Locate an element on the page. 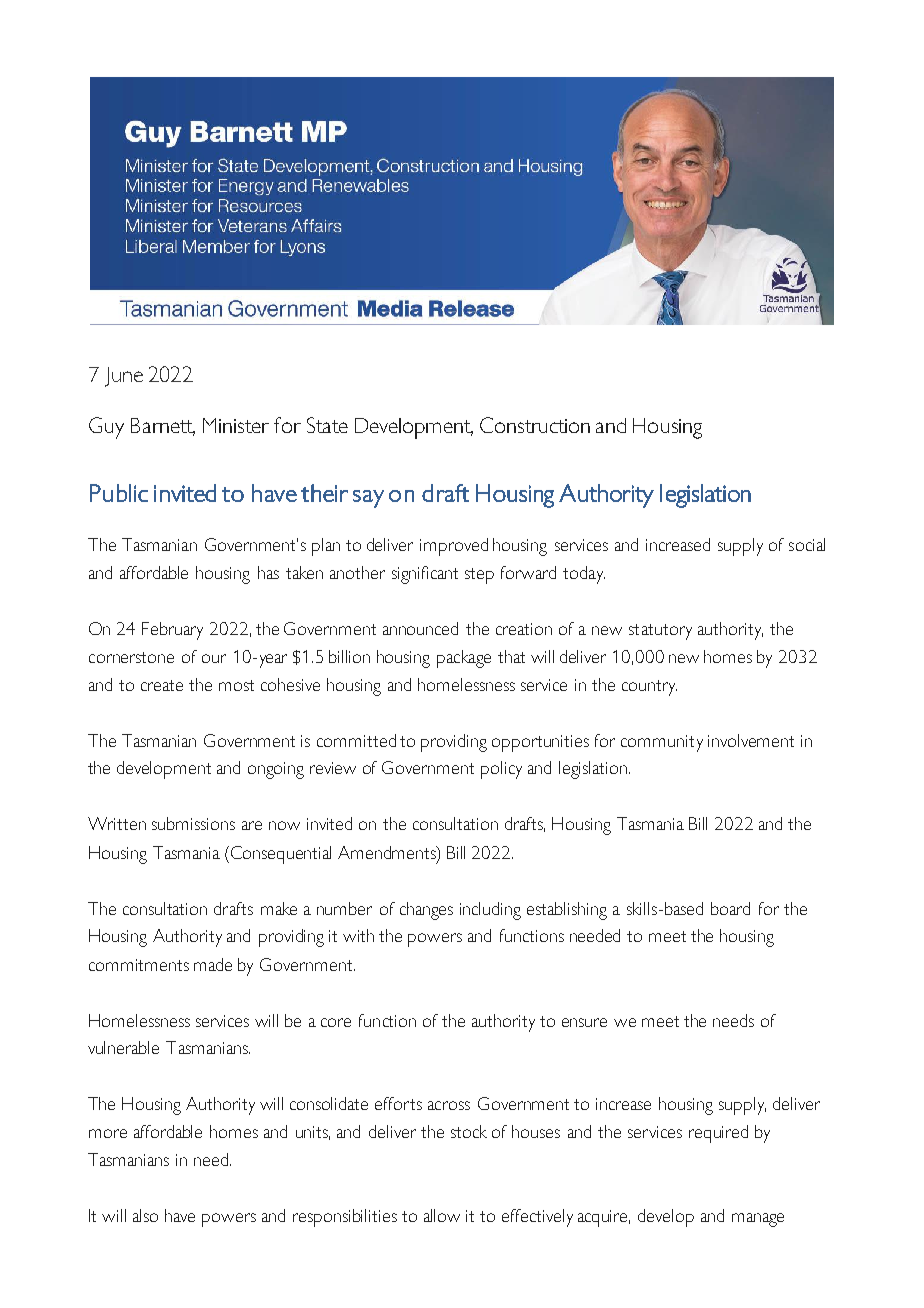  improved is located at coordinates (454, 547).
